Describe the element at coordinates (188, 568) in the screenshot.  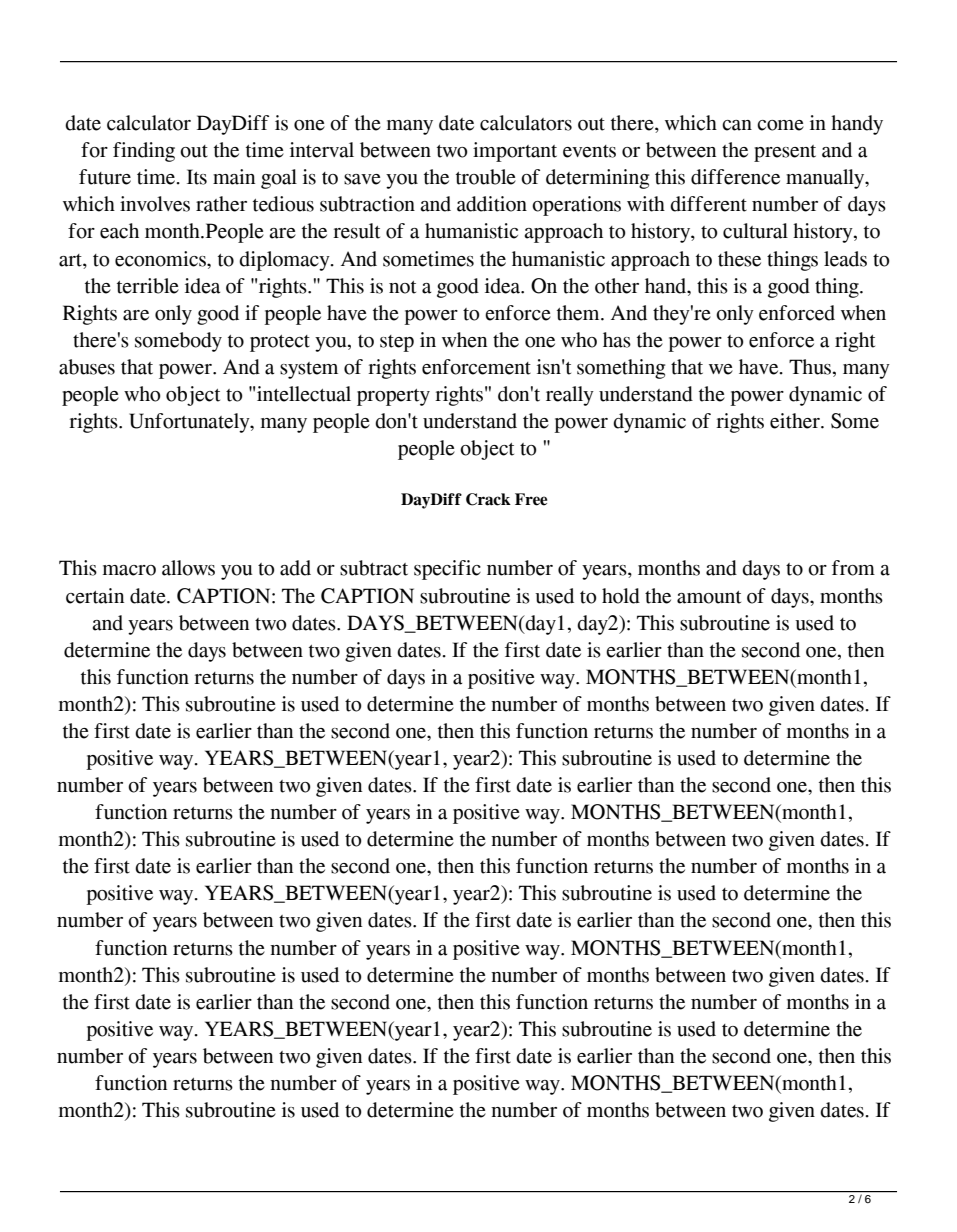
I see `allows` at that location.
